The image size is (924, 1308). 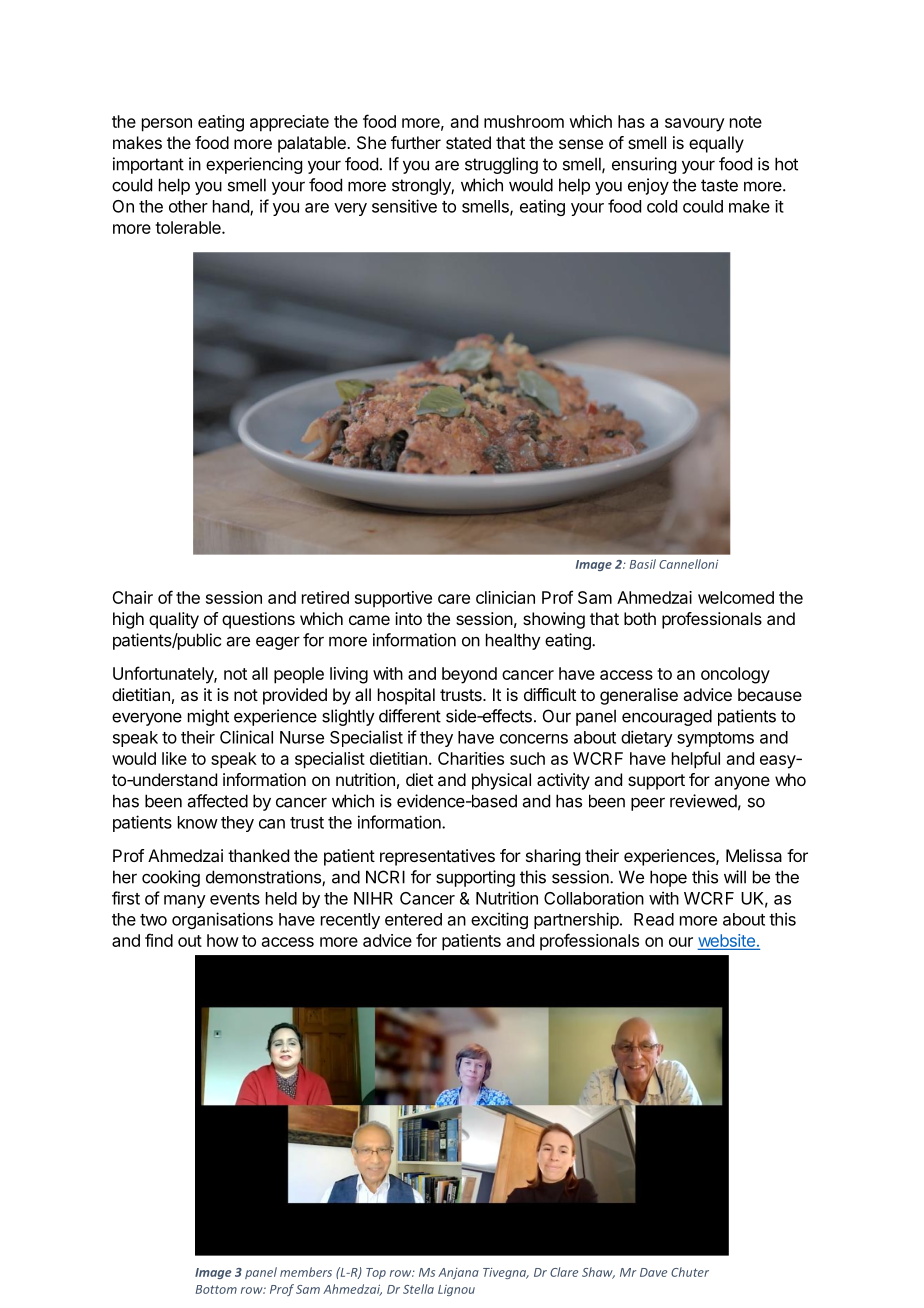 What do you see at coordinates (216, 1289) in the screenshot?
I see `Bottom` at bounding box center [216, 1289].
